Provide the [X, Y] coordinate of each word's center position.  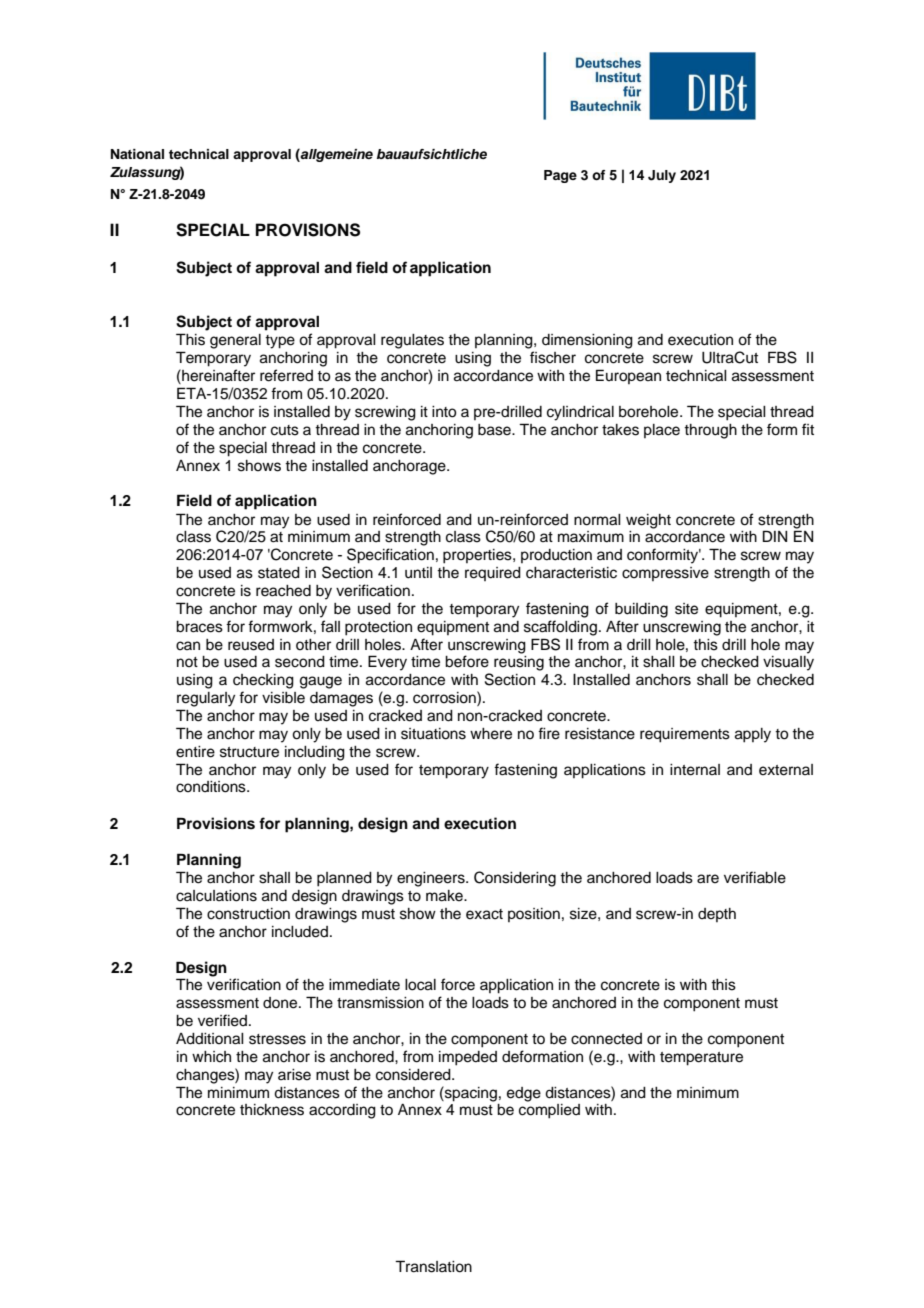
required [493, 574]
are [708, 879]
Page [560, 176]
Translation [433, 1266]
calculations [216, 896]
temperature [701, 1059]
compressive [665, 574]
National [137, 154]
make [445, 896]
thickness [272, 1110]
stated [279, 573]
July [662, 176]
